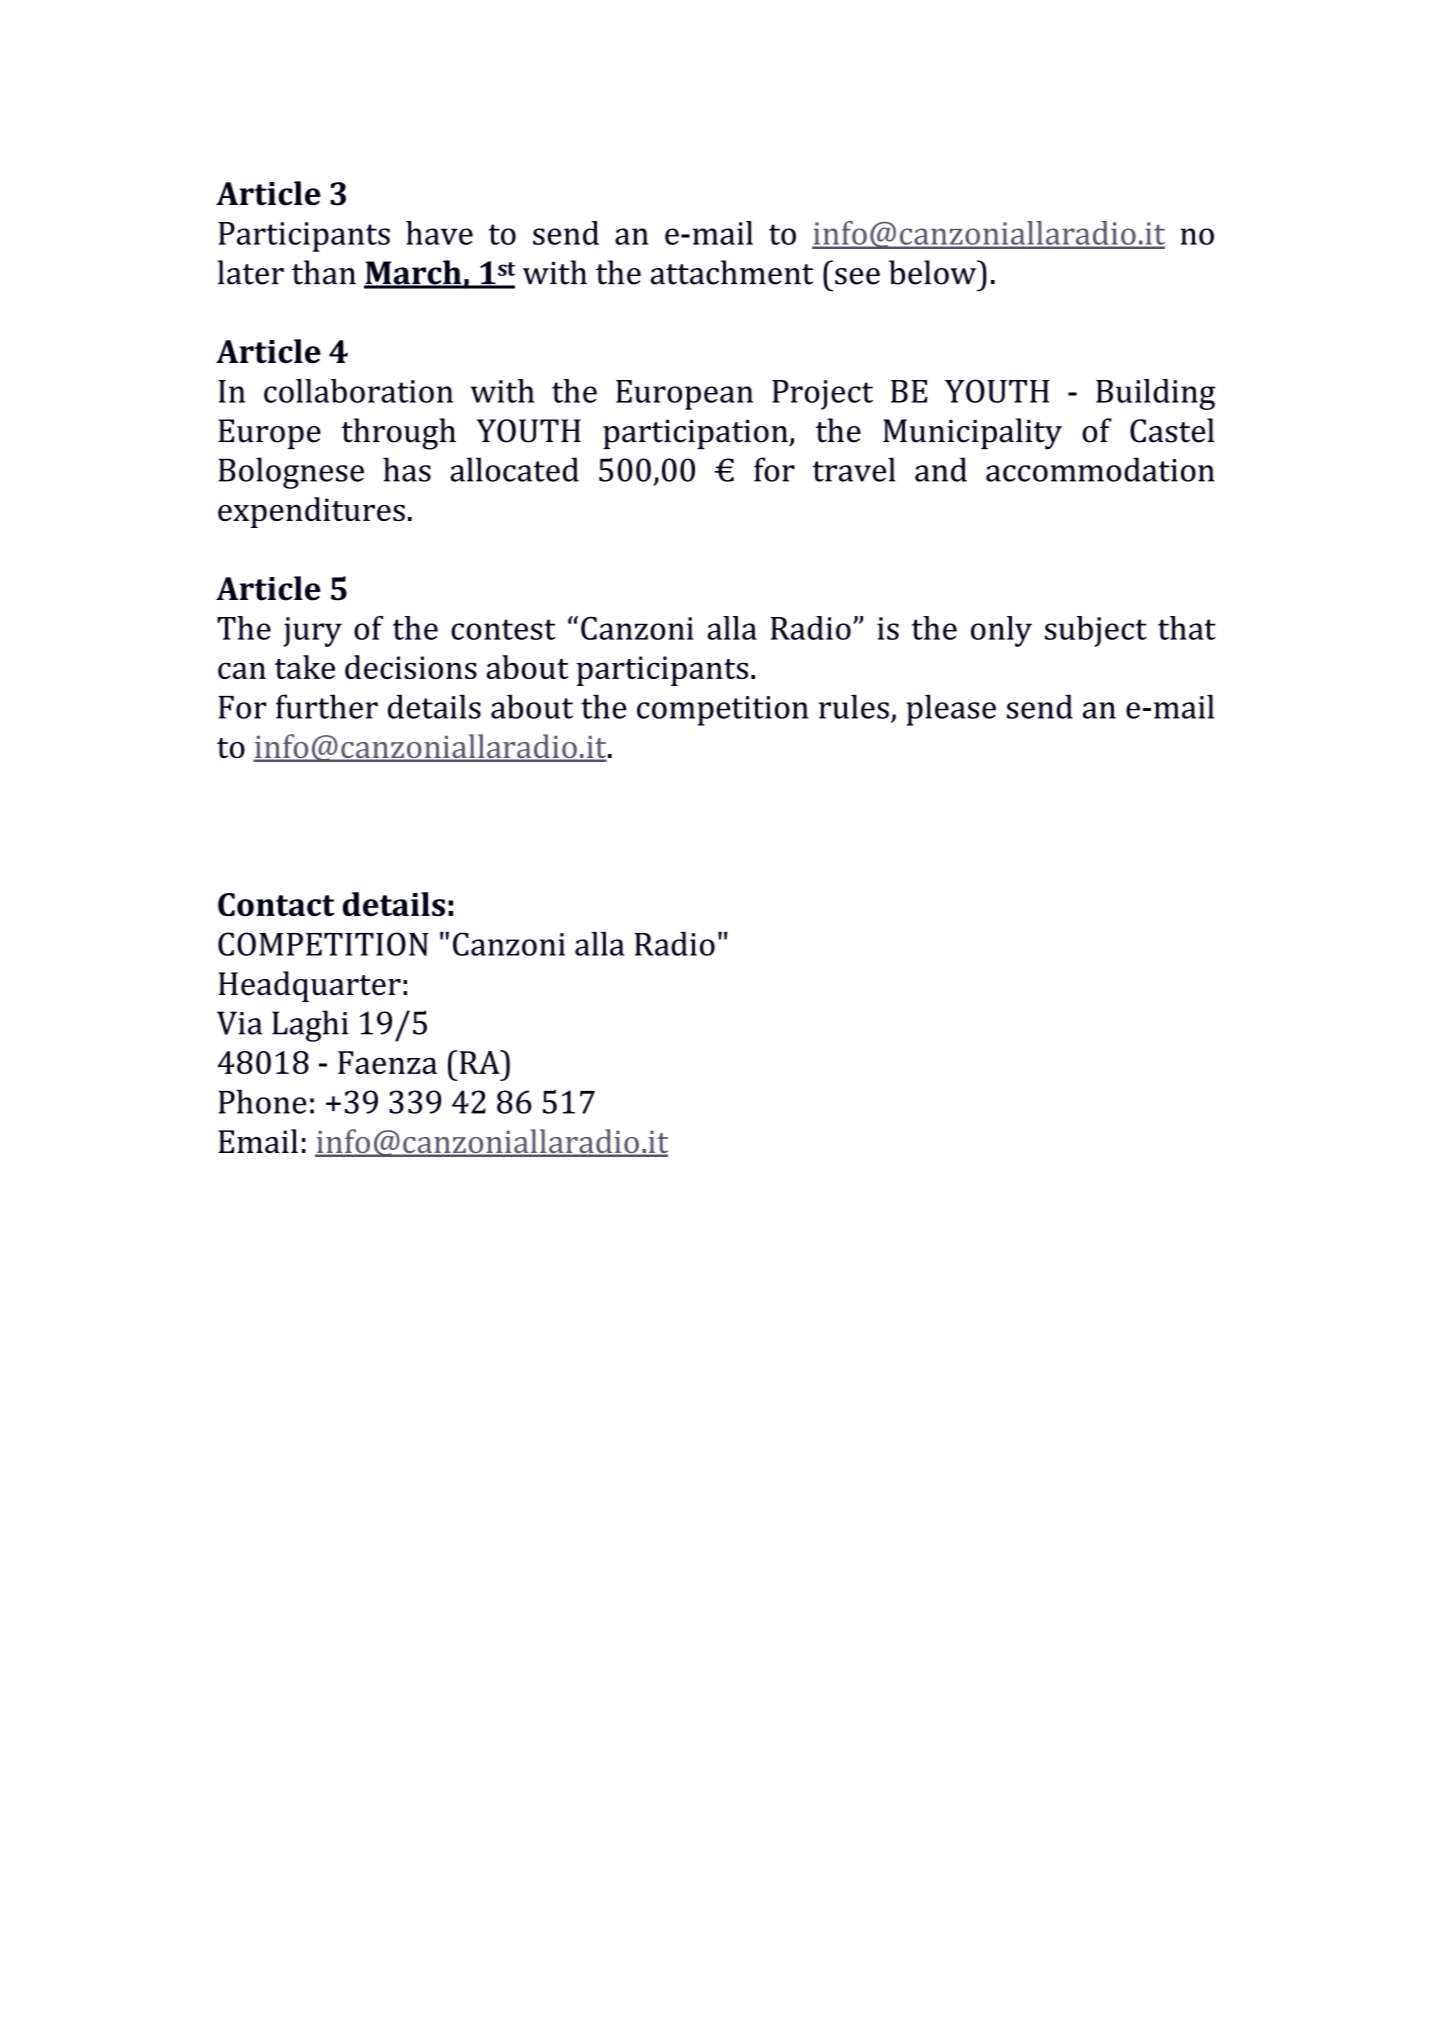 This image has width=1432, height=2026. What do you see at coordinates (951, 710) in the image?
I see `please` at bounding box center [951, 710].
